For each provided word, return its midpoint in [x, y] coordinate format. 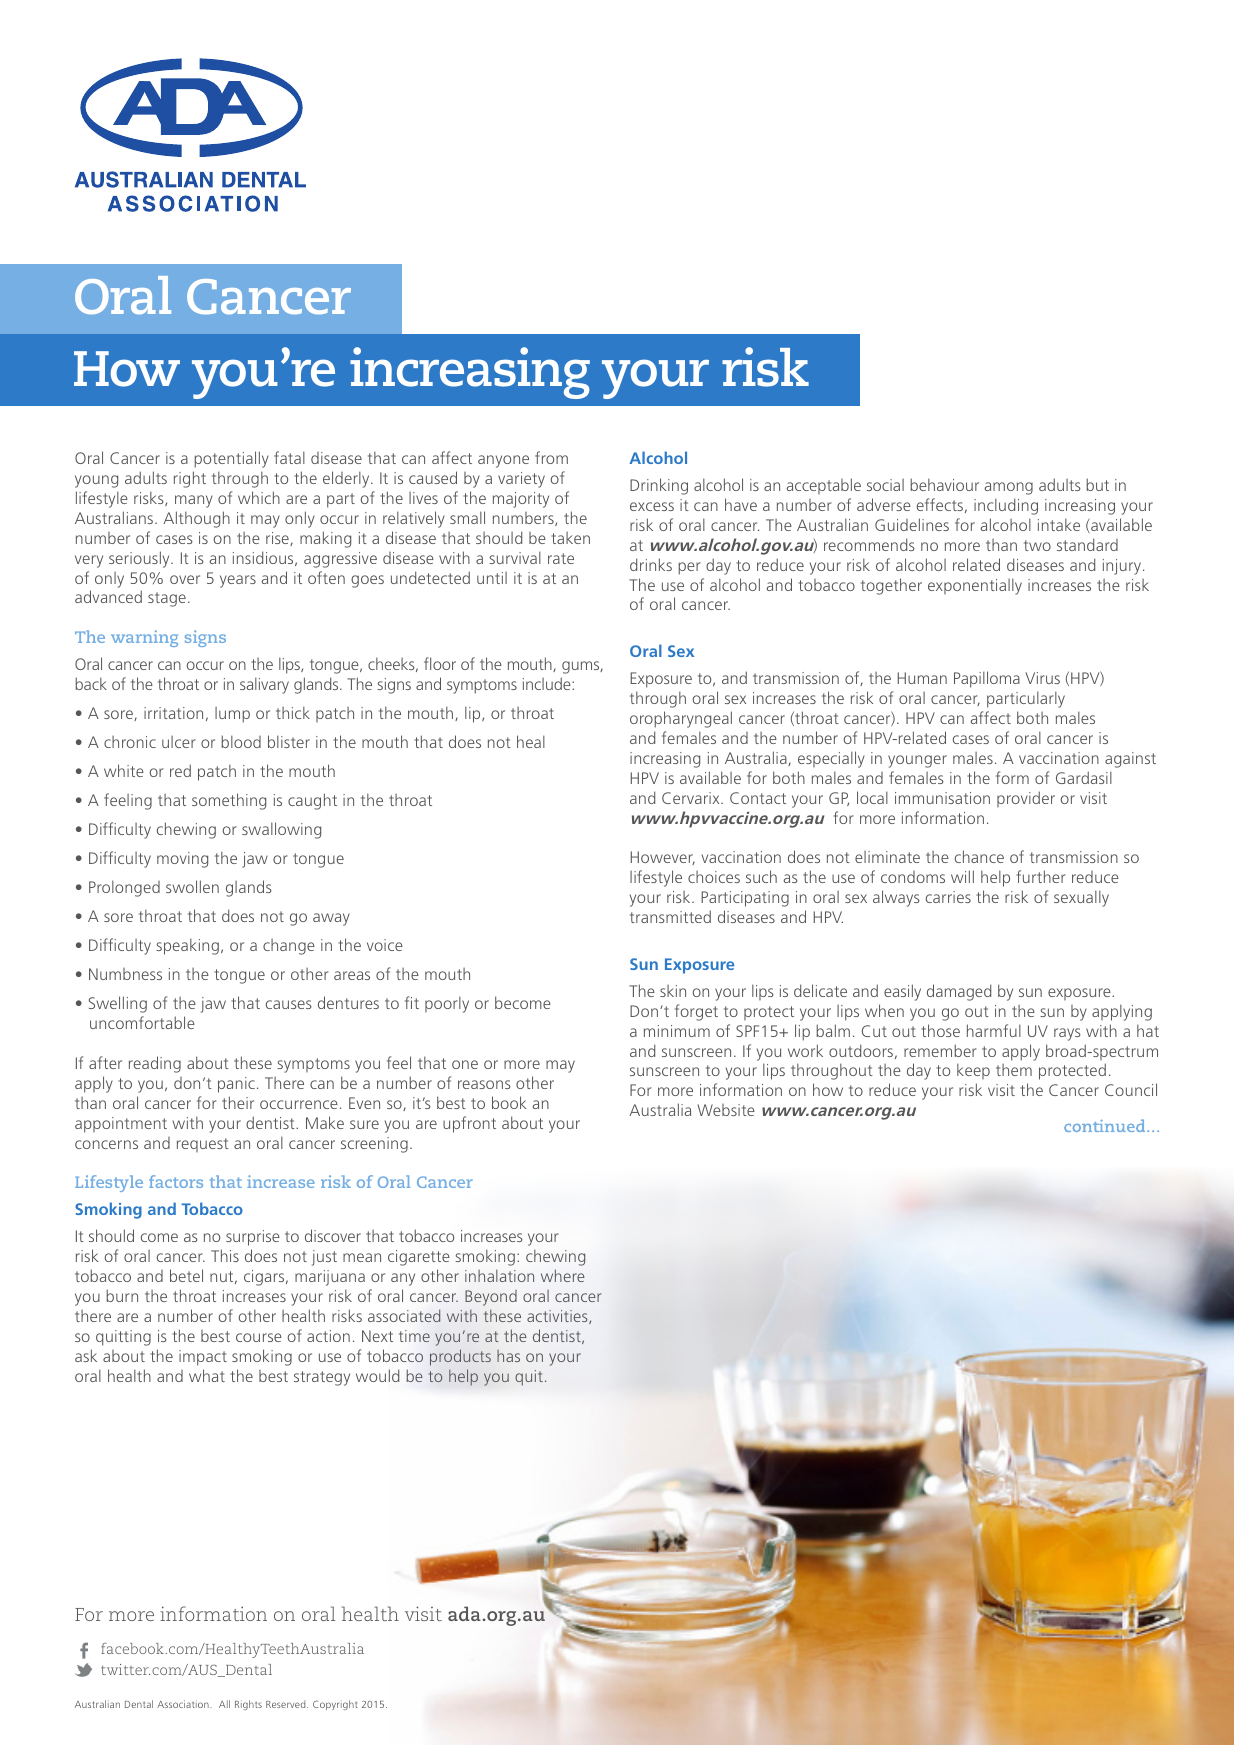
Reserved [287, 1704]
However [663, 858]
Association [184, 1704]
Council [1131, 1089]
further [1040, 876]
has [508, 1356]
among [1009, 488]
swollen [192, 886]
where [563, 1275]
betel [186, 1275]
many [194, 501]
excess [652, 506]
